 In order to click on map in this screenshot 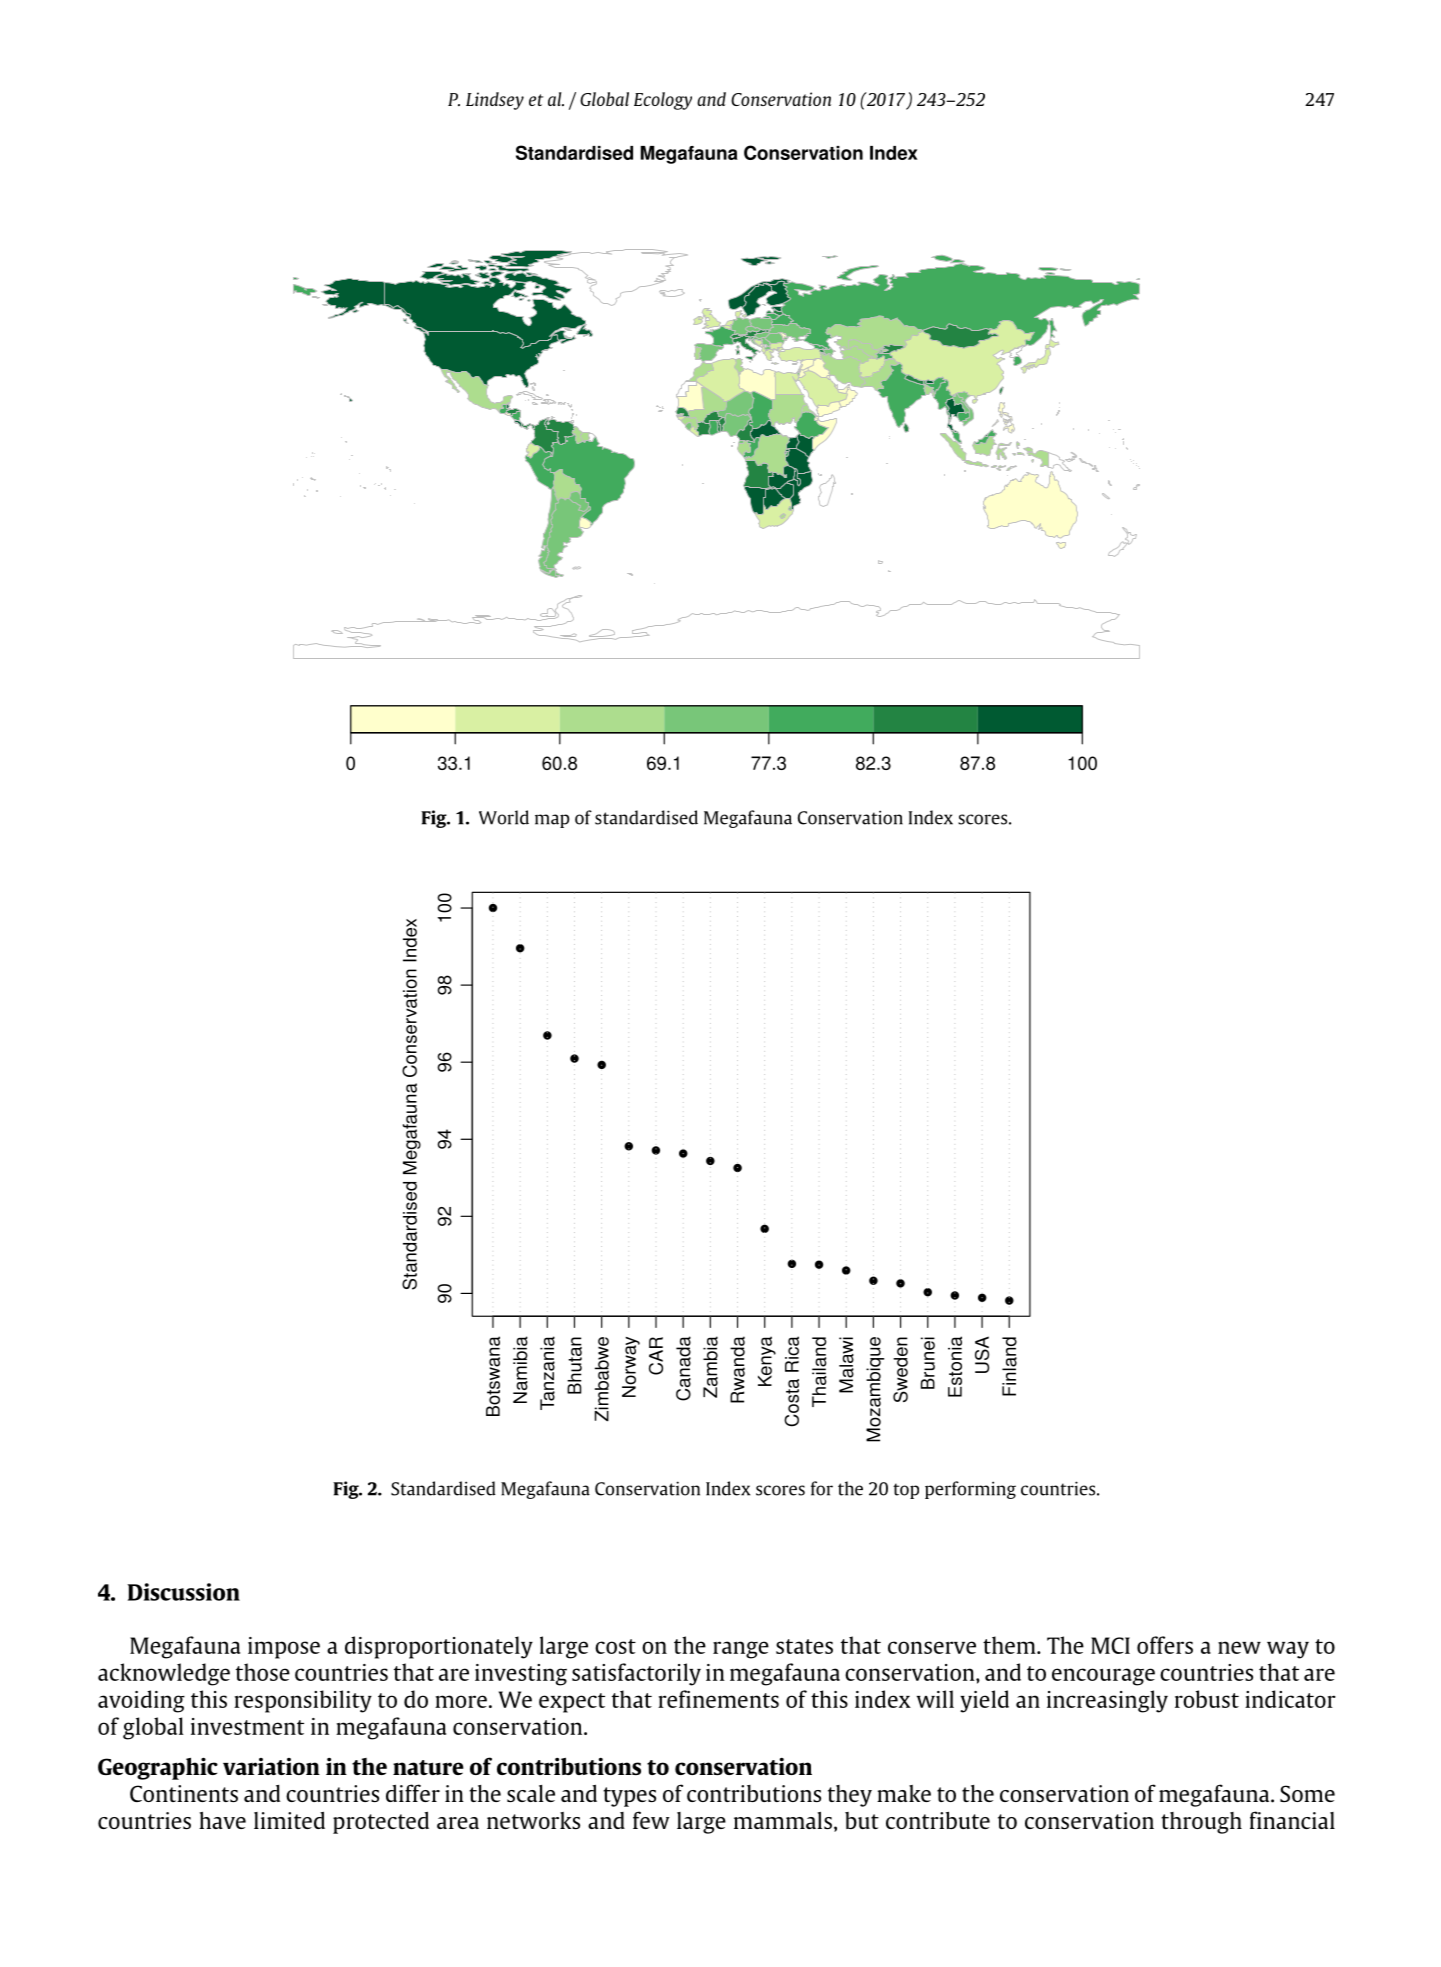, I will do `click(552, 821)`.
